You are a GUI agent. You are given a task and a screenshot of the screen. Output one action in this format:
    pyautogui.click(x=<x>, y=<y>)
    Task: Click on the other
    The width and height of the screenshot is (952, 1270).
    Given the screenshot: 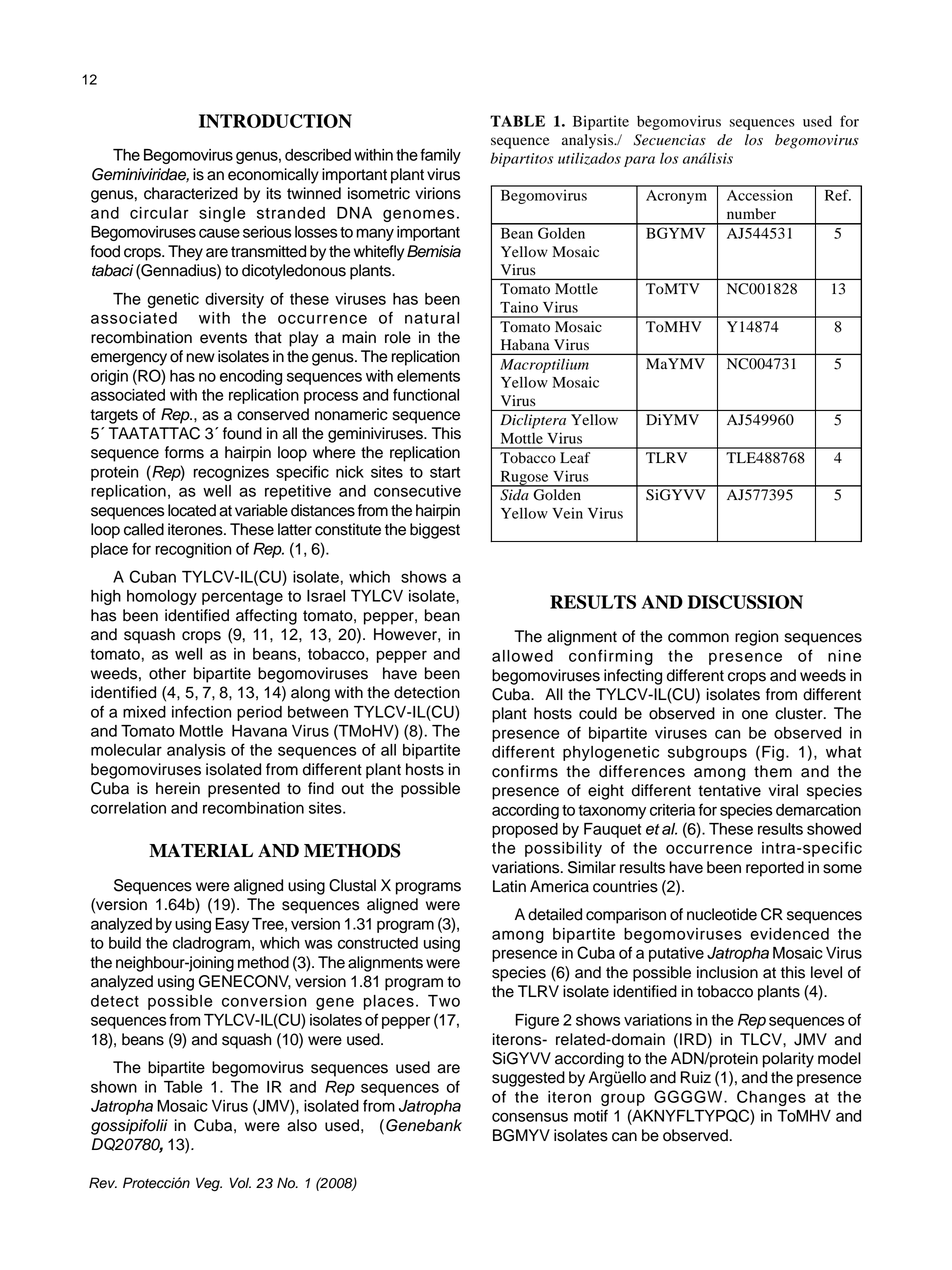 What is the action you would take?
    pyautogui.click(x=167, y=673)
